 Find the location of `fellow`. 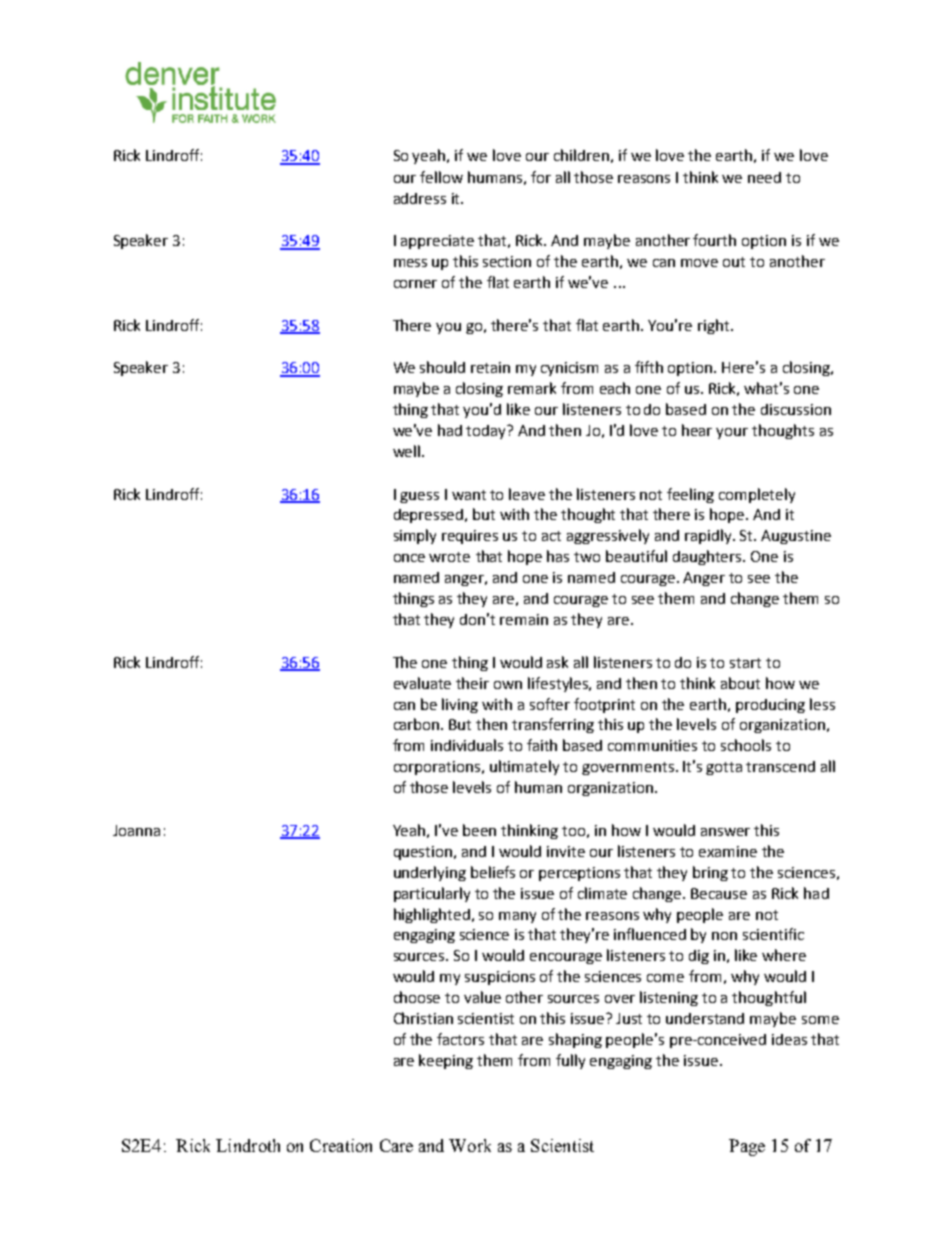

fellow is located at coordinates (441, 177).
